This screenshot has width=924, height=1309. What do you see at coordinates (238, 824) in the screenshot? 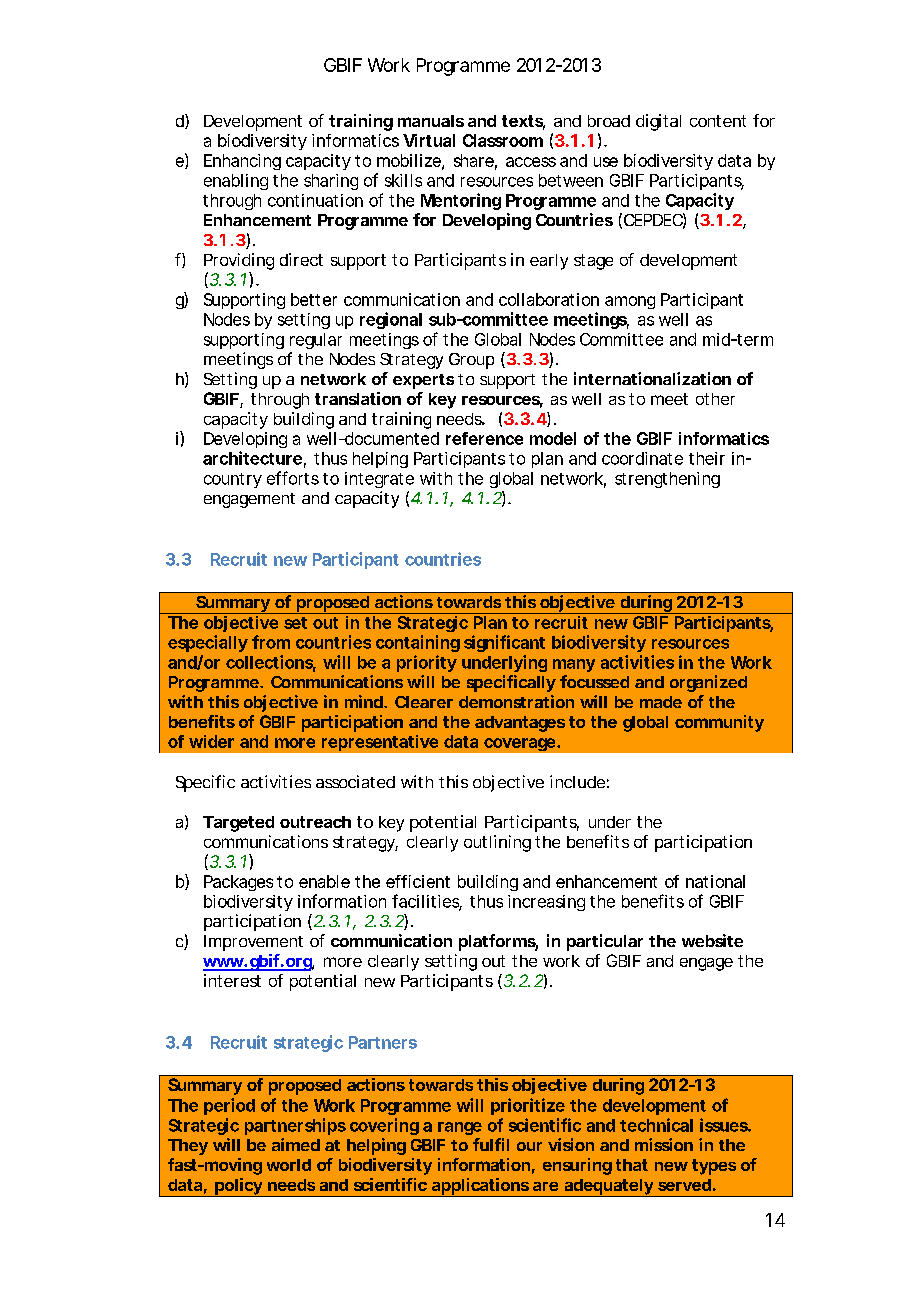
I see `Targeted` at bounding box center [238, 824].
